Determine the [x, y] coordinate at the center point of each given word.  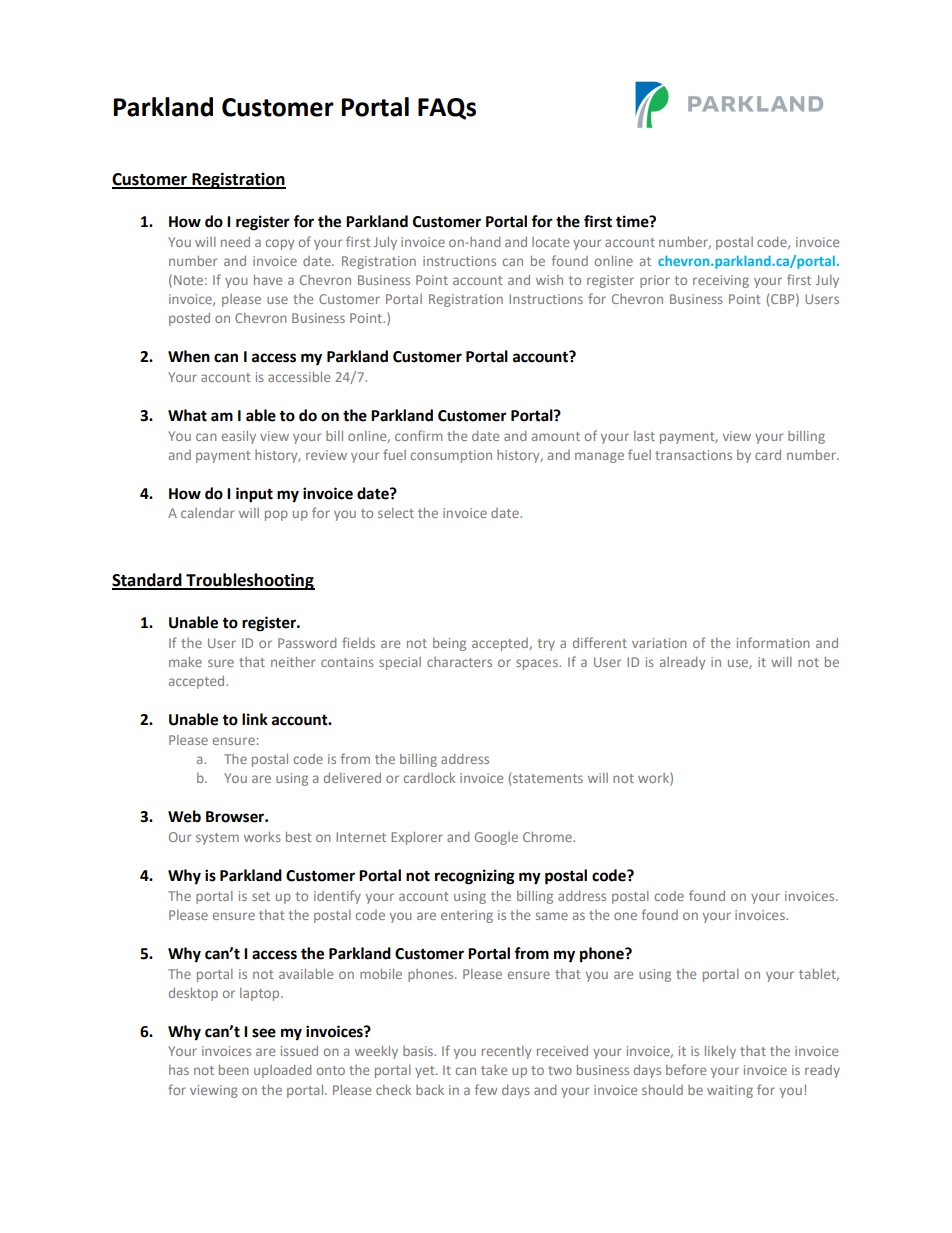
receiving [721, 281]
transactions [693, 455]
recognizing [475, 877]
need [235, 242]
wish [549, 280]
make [185, 662]
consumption [451, 456]
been [234, 1070]
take [494, 1070]
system [217, 839]
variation [659, 643]
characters [459, 662]
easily [239, 437]
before [686, 1069]
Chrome [548, 837]
